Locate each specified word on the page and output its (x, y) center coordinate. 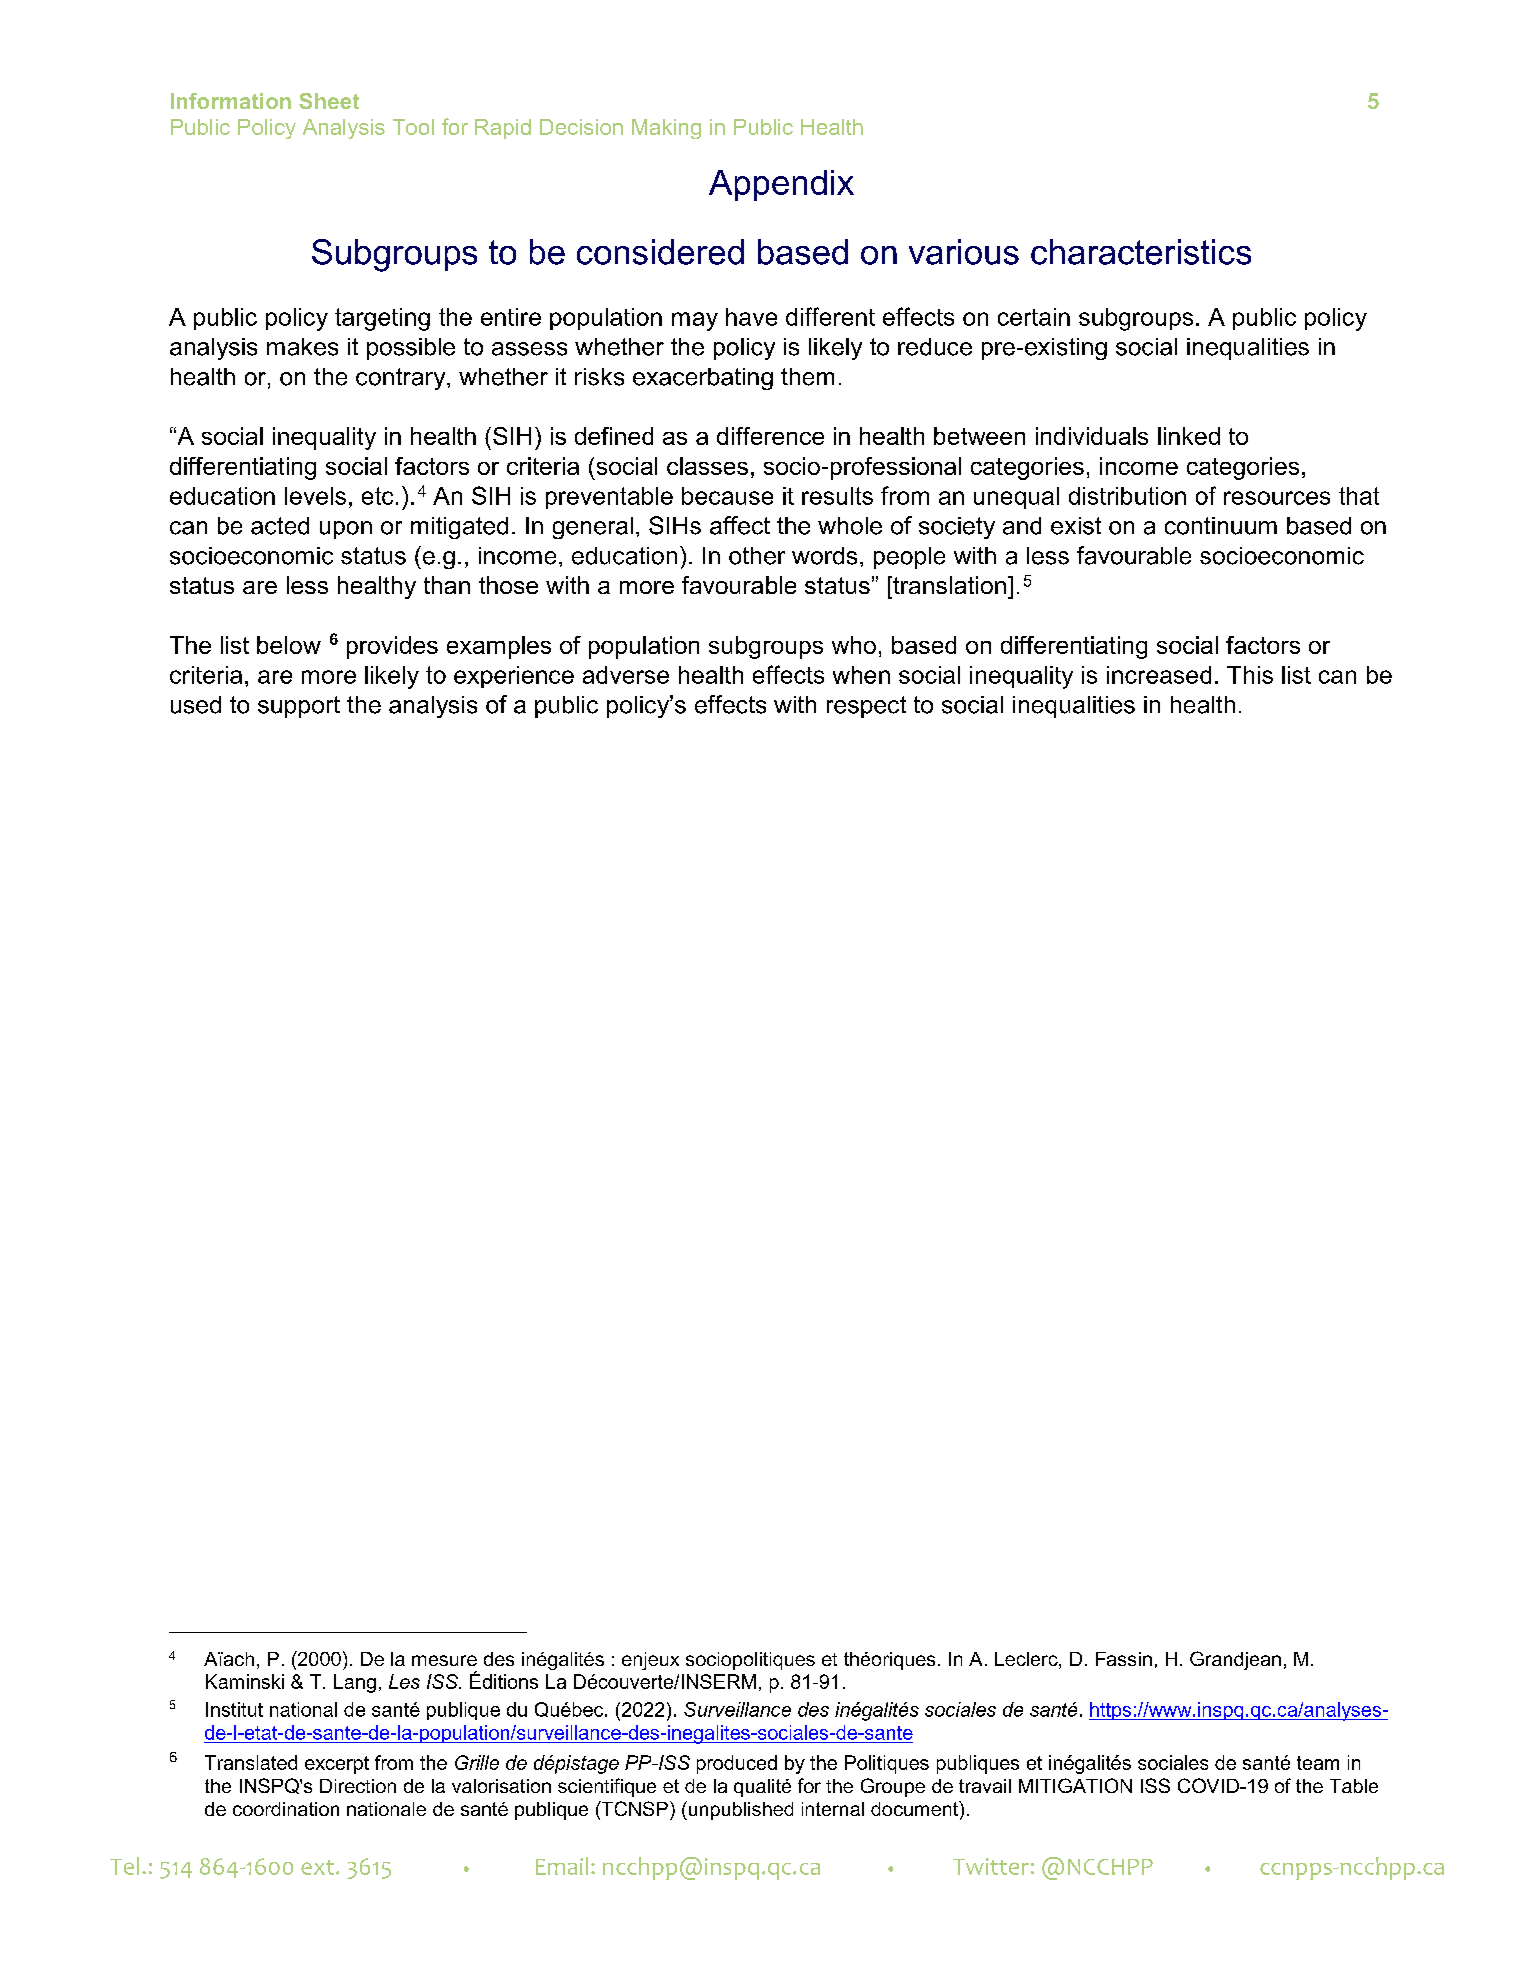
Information (231, 101)
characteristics (1141, 252)
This (1250, 675)
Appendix (781, 185)
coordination (286, 1809)
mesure (444, 1660)
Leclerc (1027, 1660)
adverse (626, 675)
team (1318, 1763)
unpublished (739, 1810)
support (299, 707)
